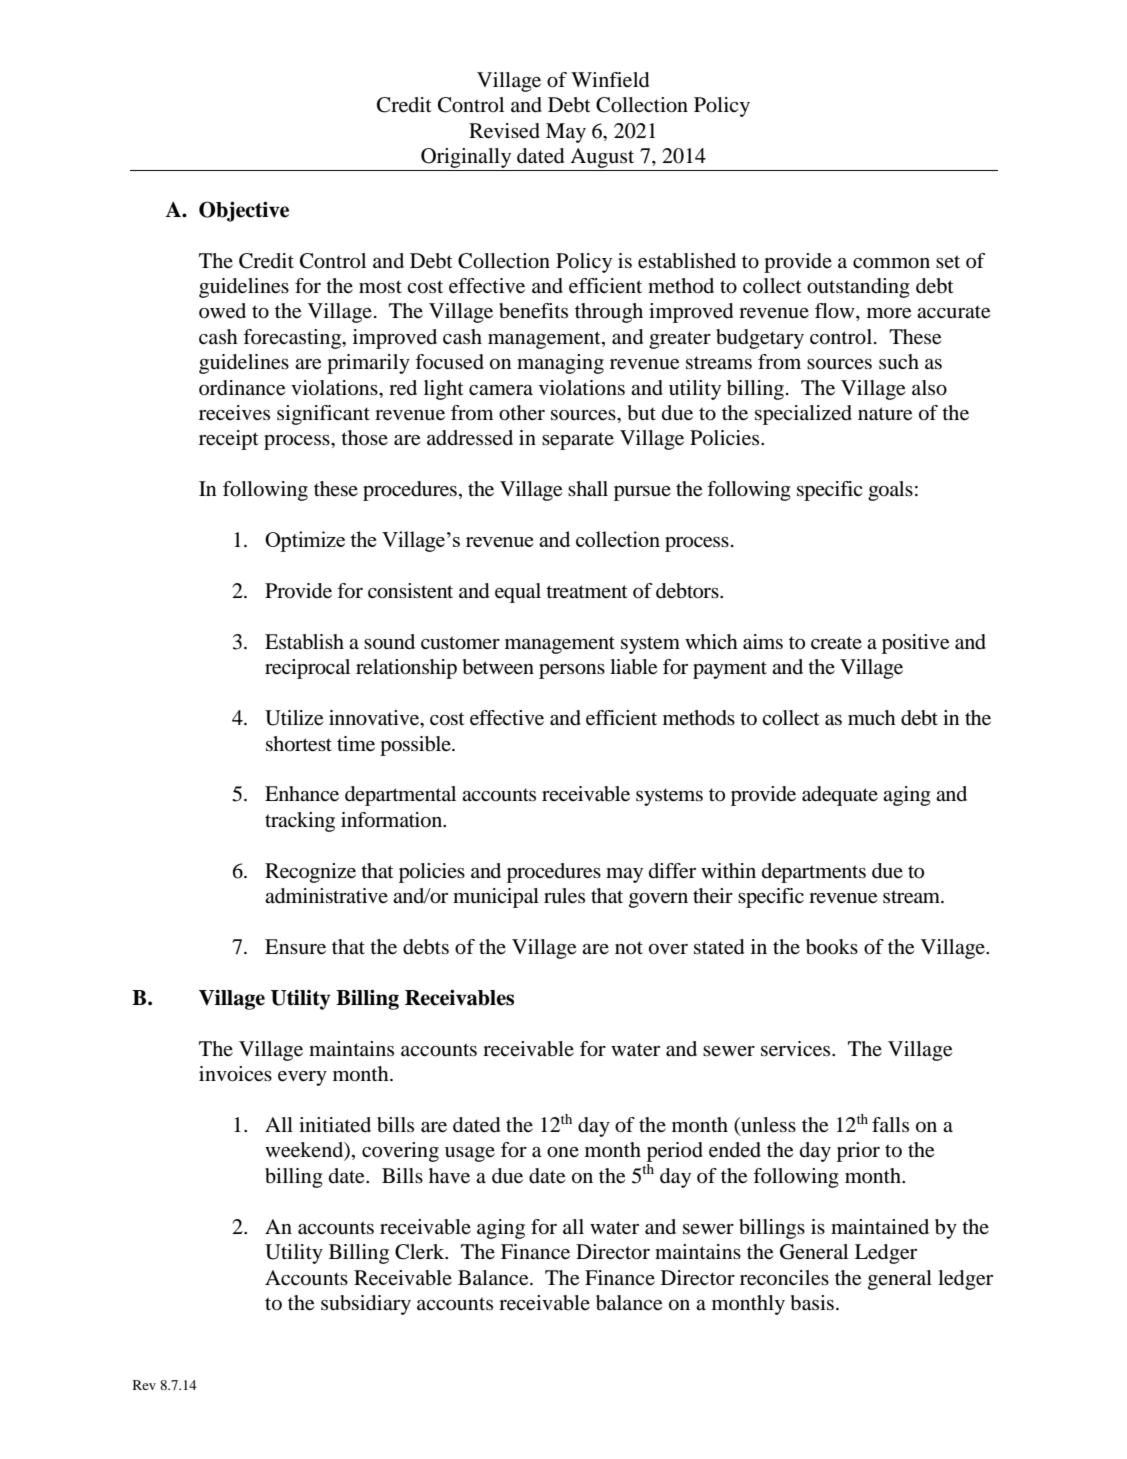 This screenshot has height=1459, width=1127. What do you see at coordinates (872, 718) in the screenshot?
I see `much` at bounding box center [872, 718].
